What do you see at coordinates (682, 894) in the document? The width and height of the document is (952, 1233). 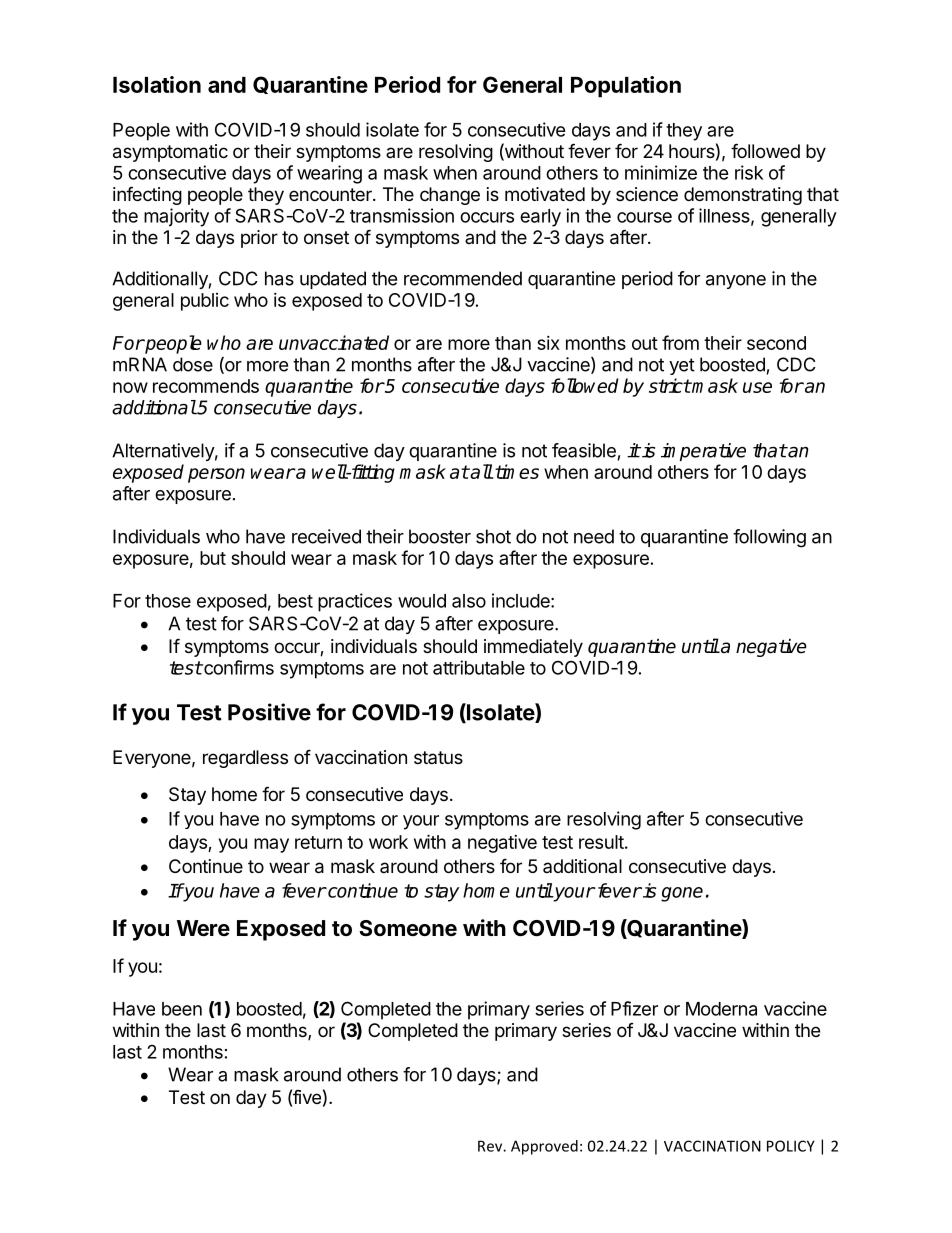 I see `gone` at bounding box center [682, 894].
